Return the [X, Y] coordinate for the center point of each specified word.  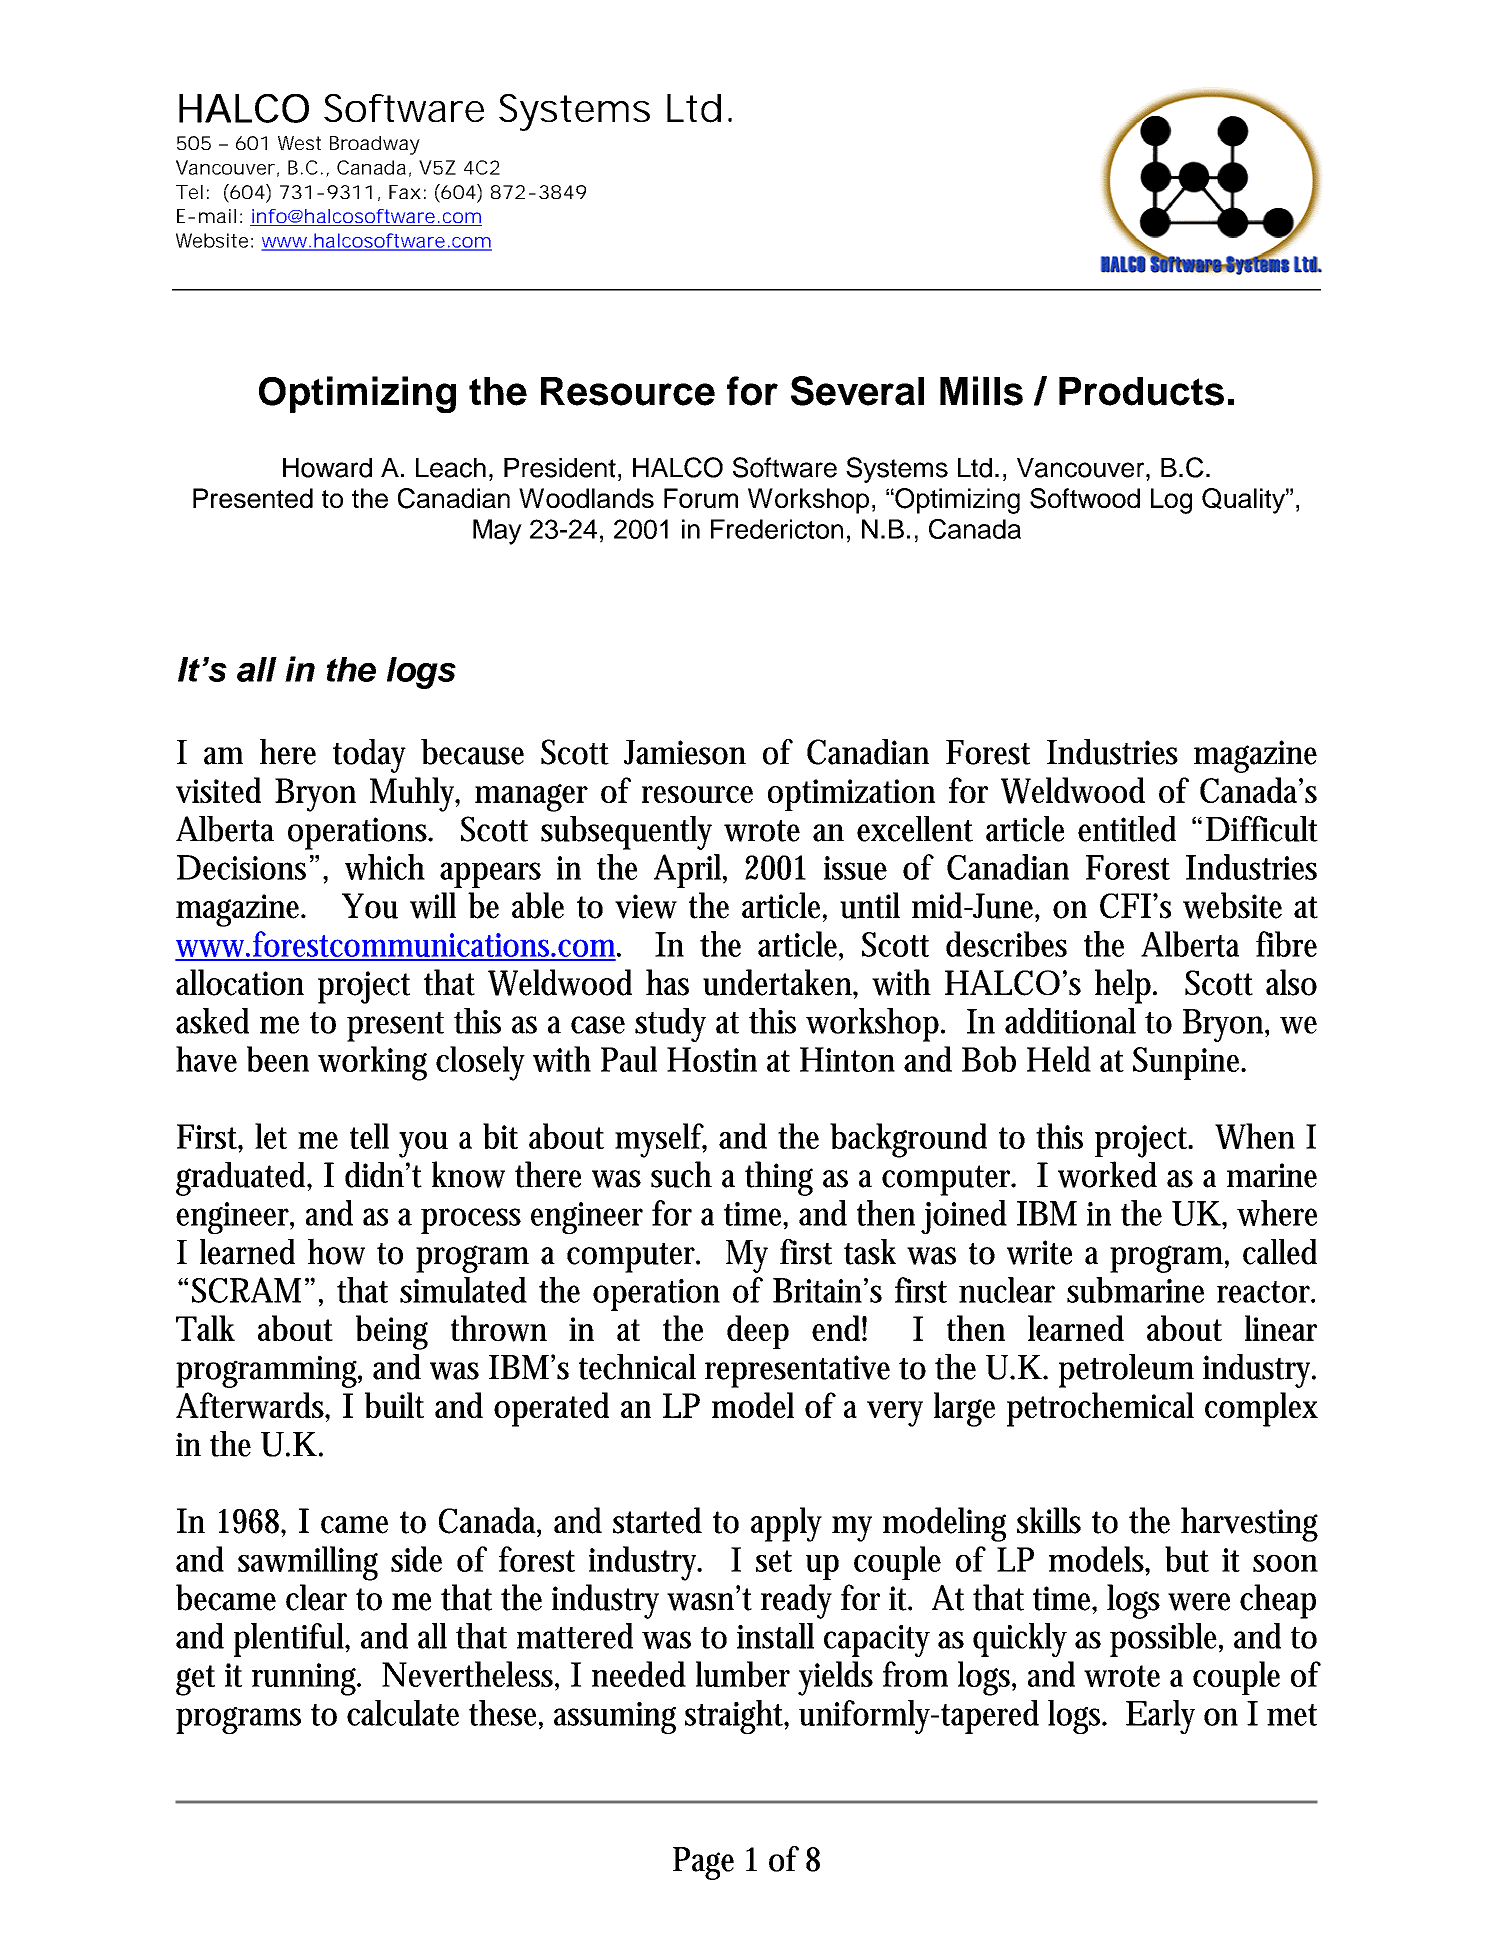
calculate [403, 1713]
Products [1141, 391]
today [369, 756]
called [1280, 1252]
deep [758, 1332]
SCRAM [246, 1290]
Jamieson [685, 752]
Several [857, 391]
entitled [1127, 829]
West [299, 143]
